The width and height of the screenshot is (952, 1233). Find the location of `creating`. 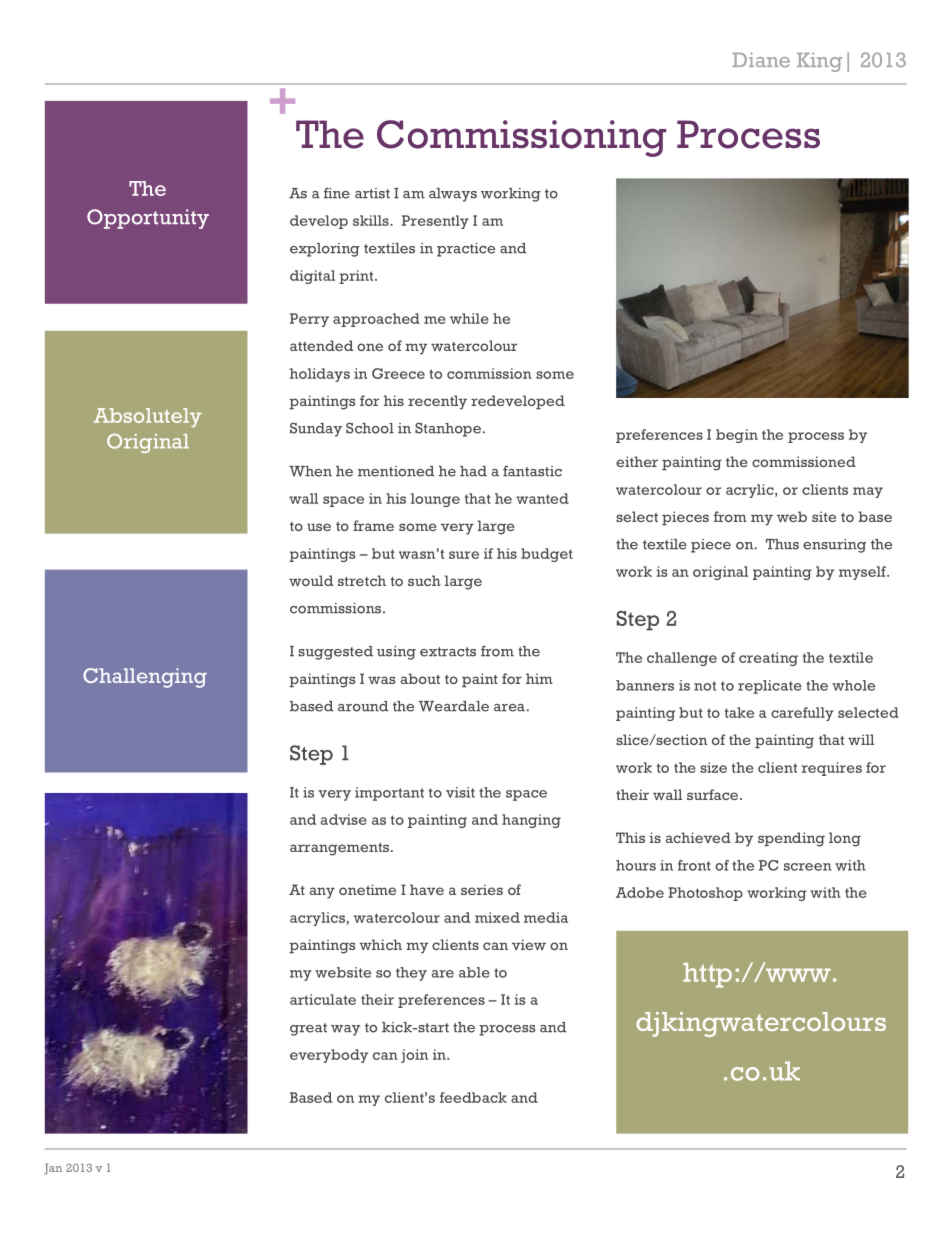

creating is located at coordinates (768, 659).
